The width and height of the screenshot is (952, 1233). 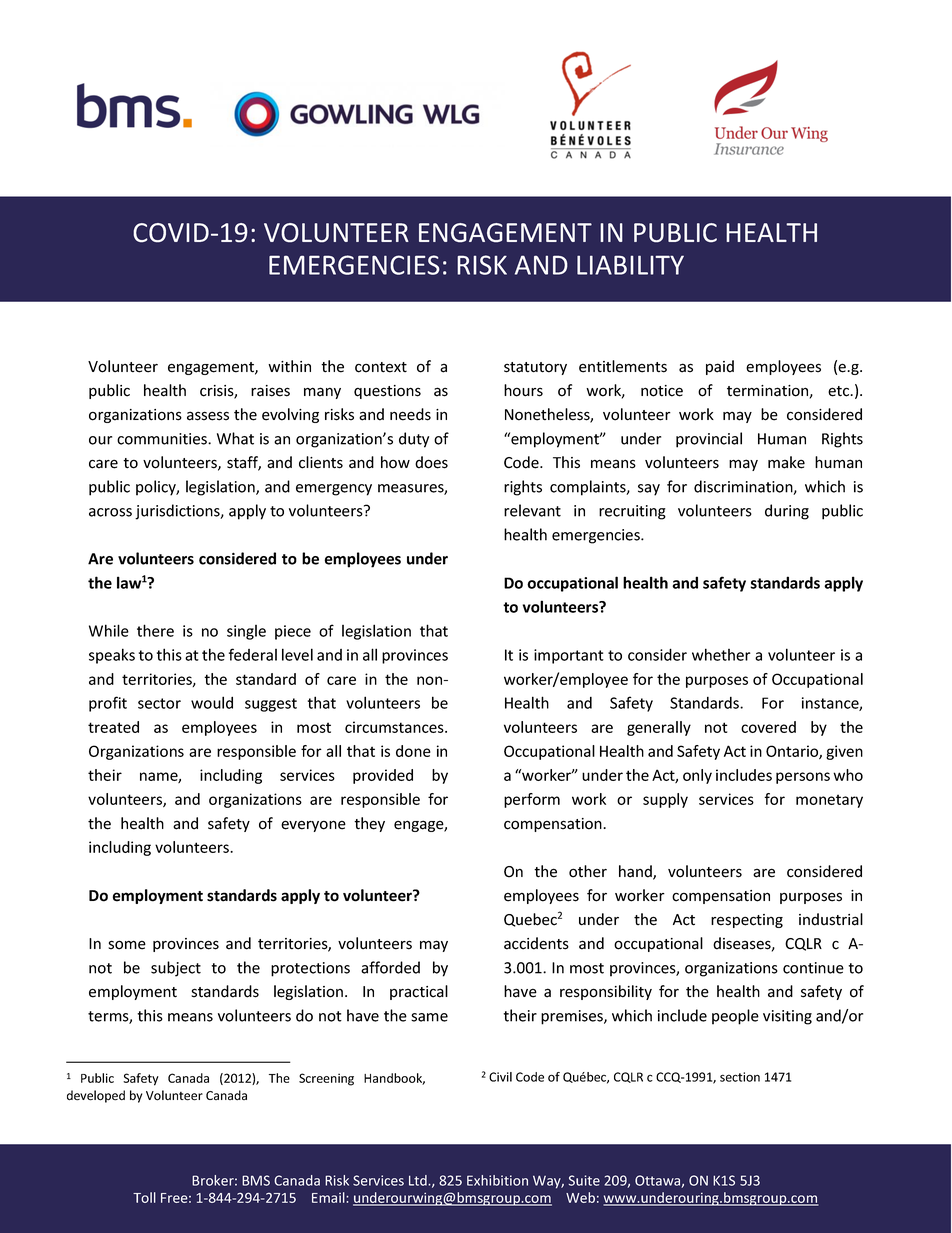 I want to click on would, so click(x=212, y=702).
